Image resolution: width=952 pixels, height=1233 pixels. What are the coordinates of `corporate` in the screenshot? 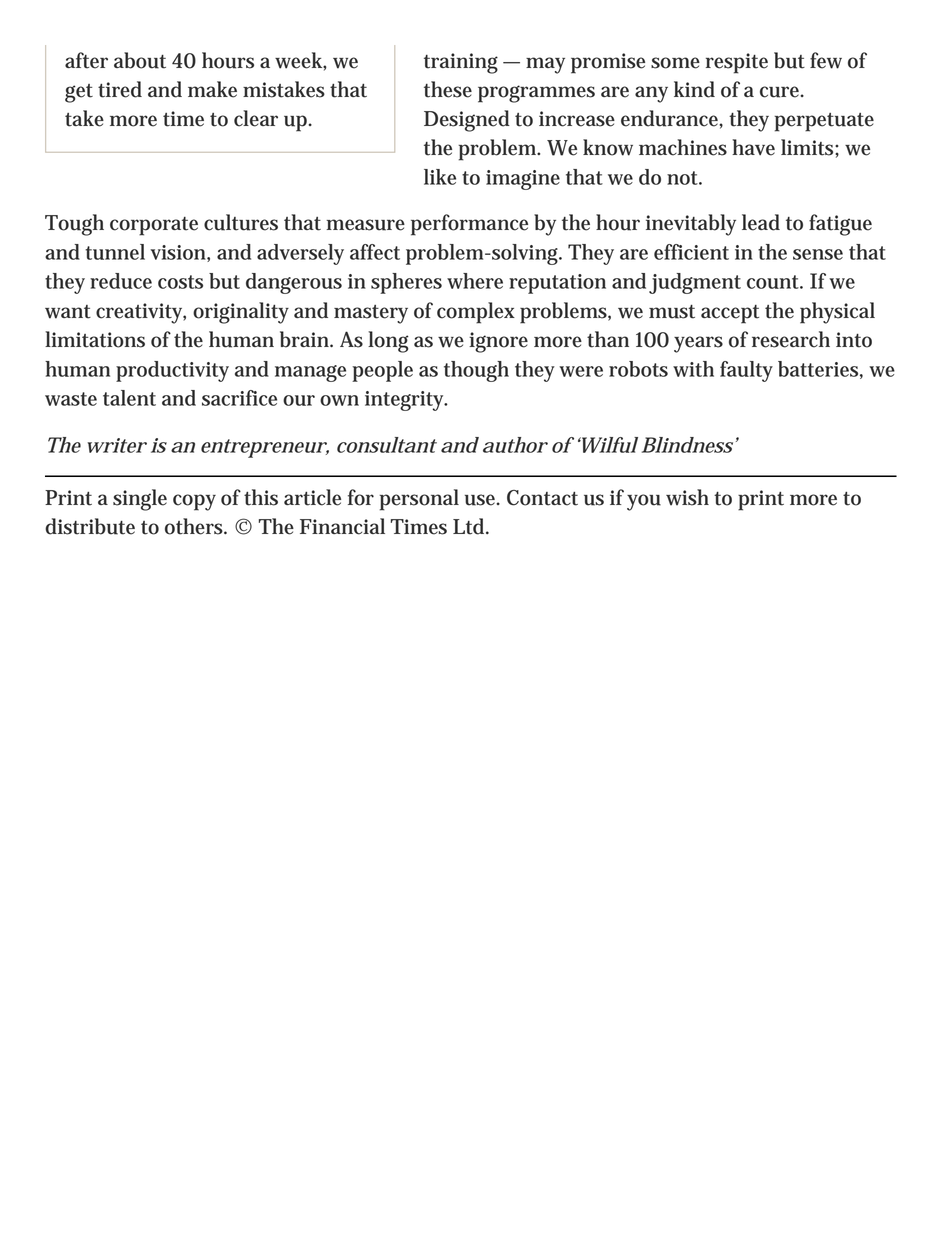 It's located at (154, 226).
